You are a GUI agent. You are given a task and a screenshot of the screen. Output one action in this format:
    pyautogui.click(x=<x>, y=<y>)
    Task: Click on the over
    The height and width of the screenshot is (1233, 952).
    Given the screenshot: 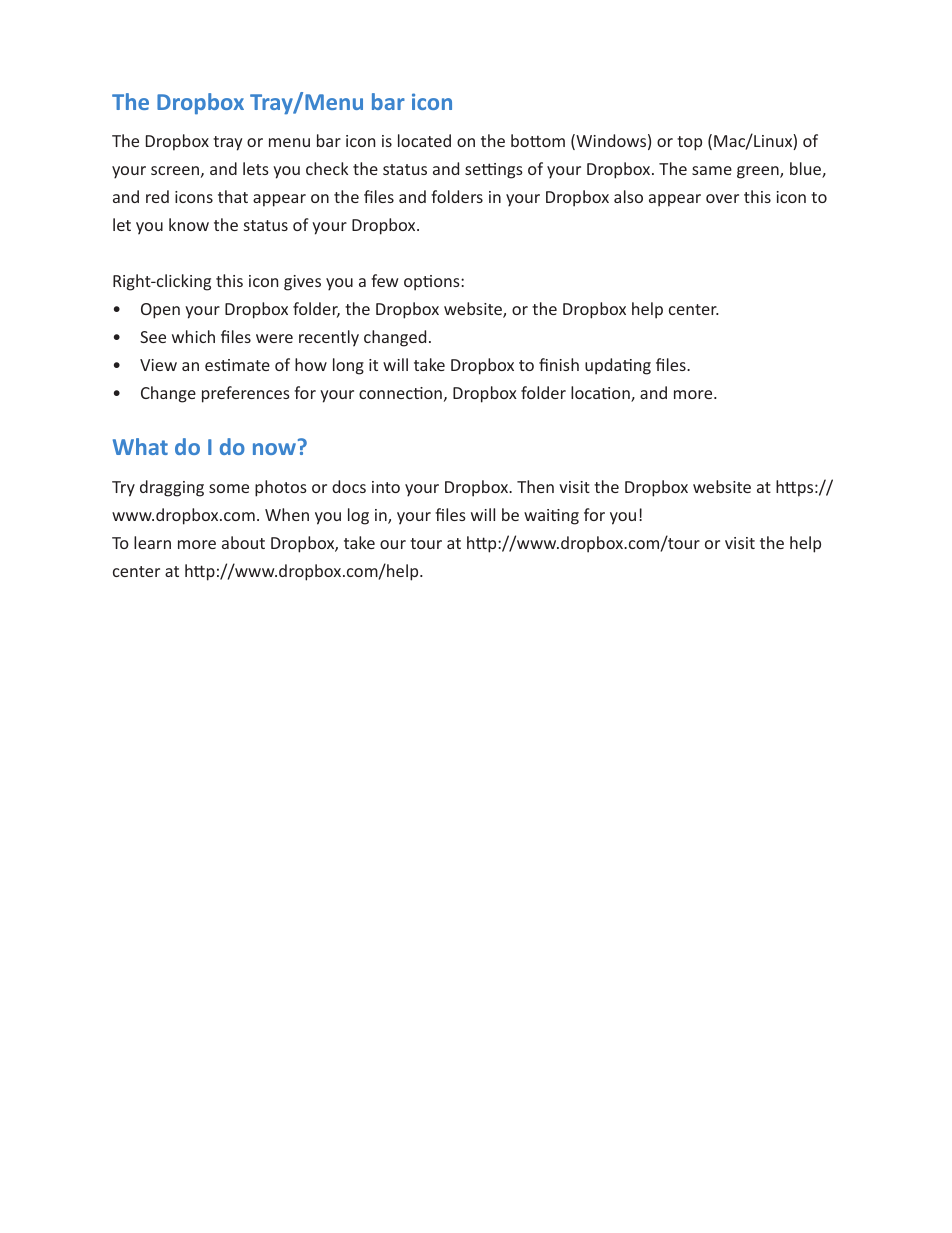 What is the action you would take?
    pyautogui.click(x=722, y=198)
